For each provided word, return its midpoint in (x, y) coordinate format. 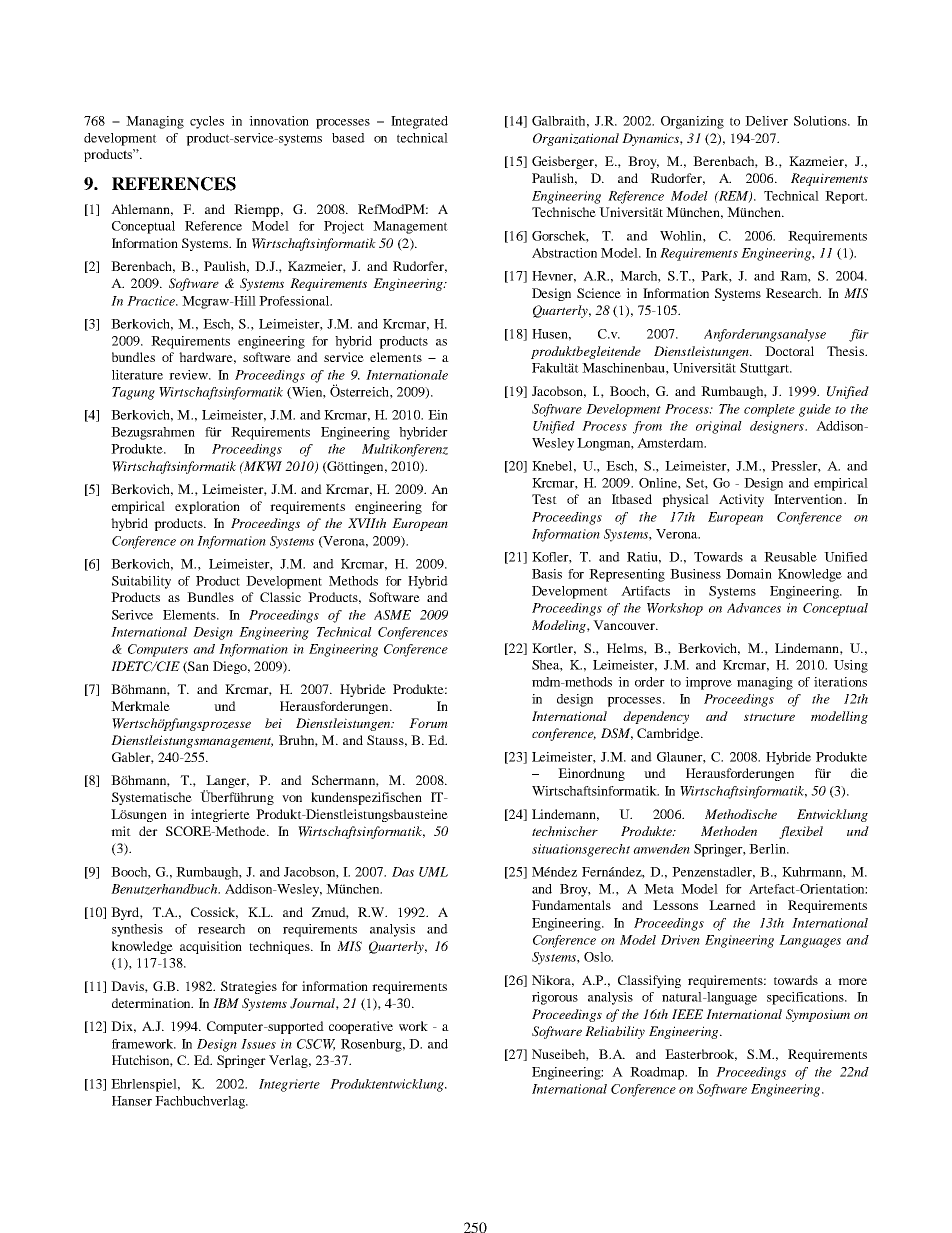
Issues (258, 1044)
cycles (207, 122)
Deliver (766, 121)
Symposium (818, 1015)
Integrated (419, 122)
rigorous (555, 998)
